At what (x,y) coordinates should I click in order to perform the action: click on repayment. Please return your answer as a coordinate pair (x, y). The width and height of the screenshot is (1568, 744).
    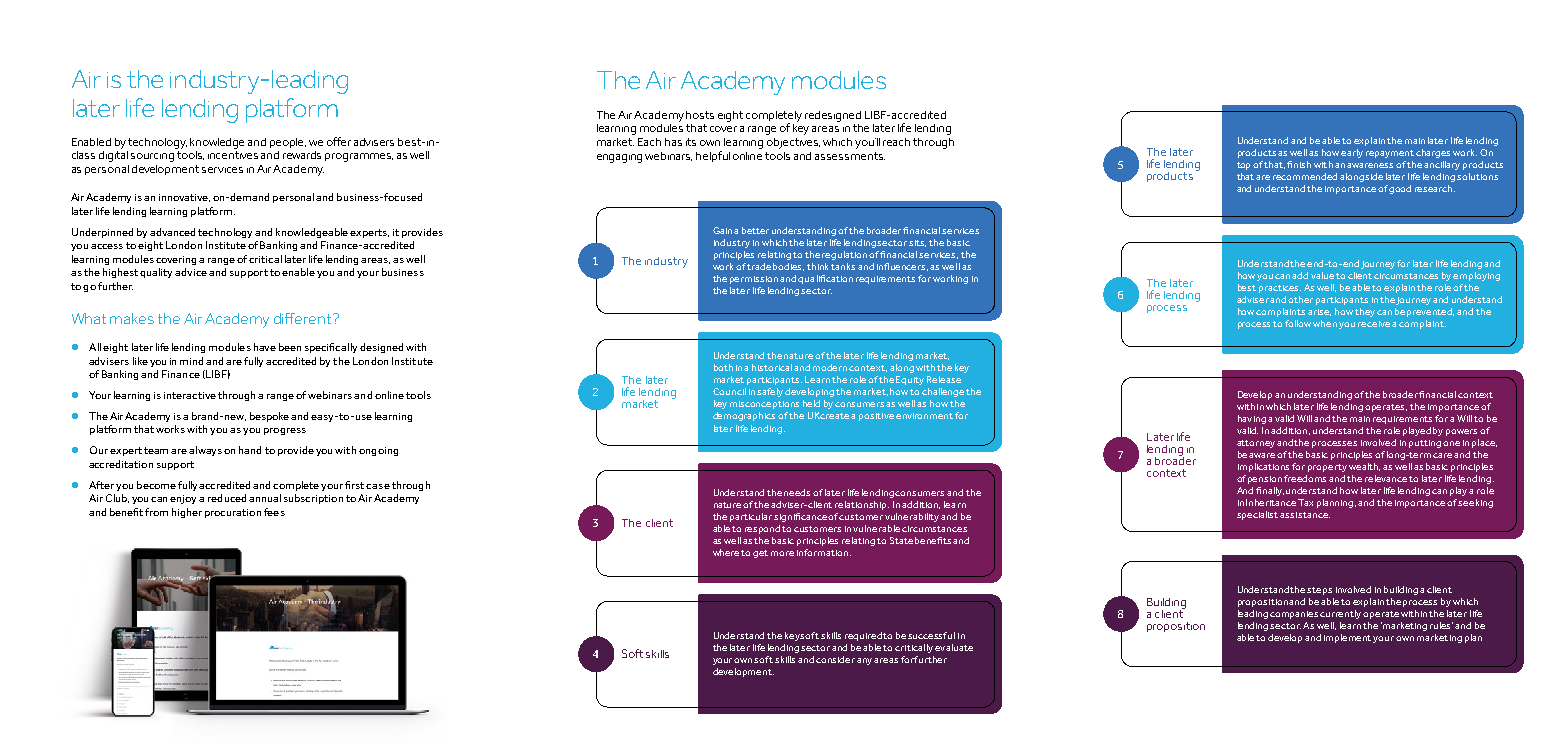
    Looking at the image, I should click on (1390, 154).
